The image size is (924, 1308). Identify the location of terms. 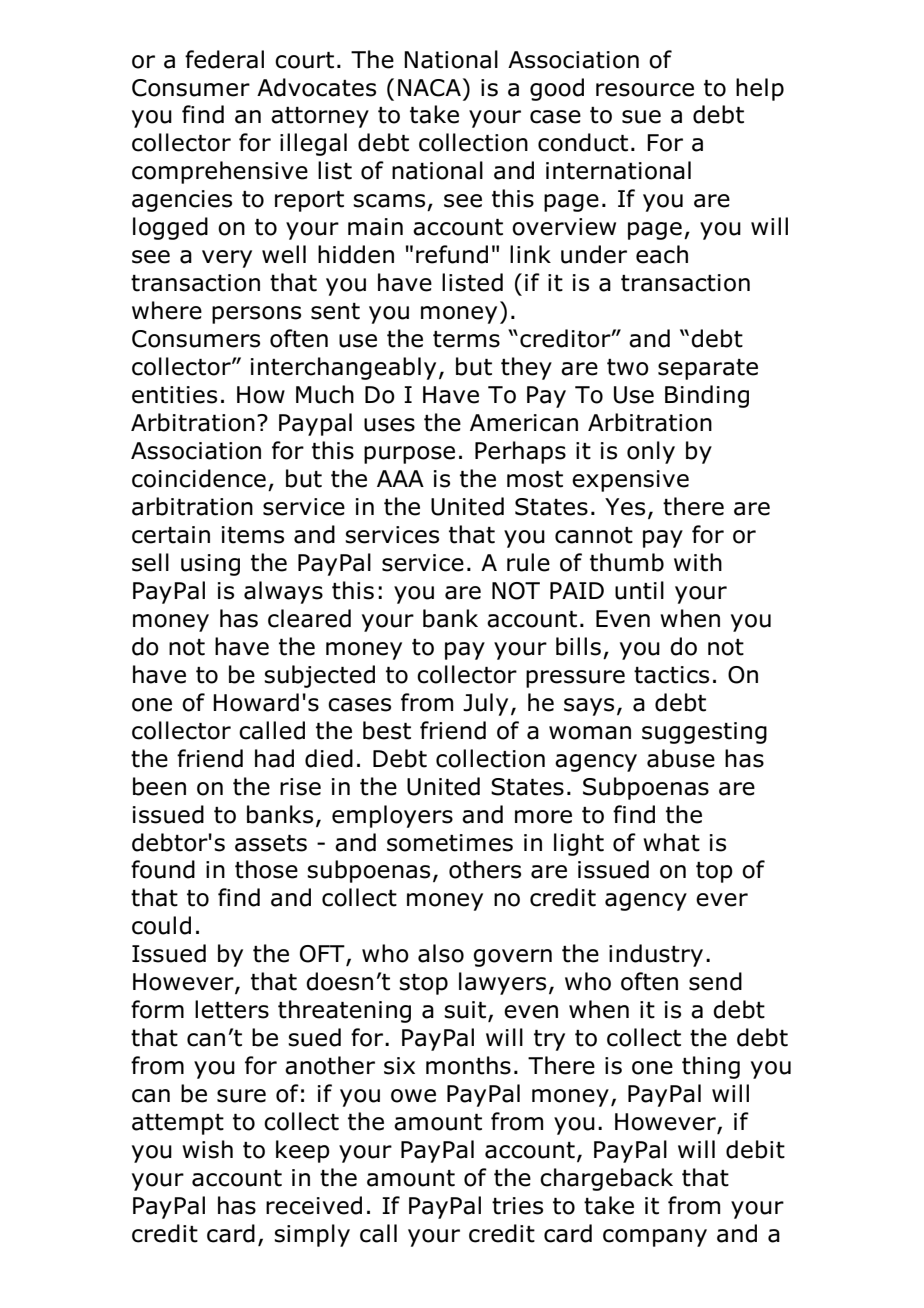
(466, 339).
